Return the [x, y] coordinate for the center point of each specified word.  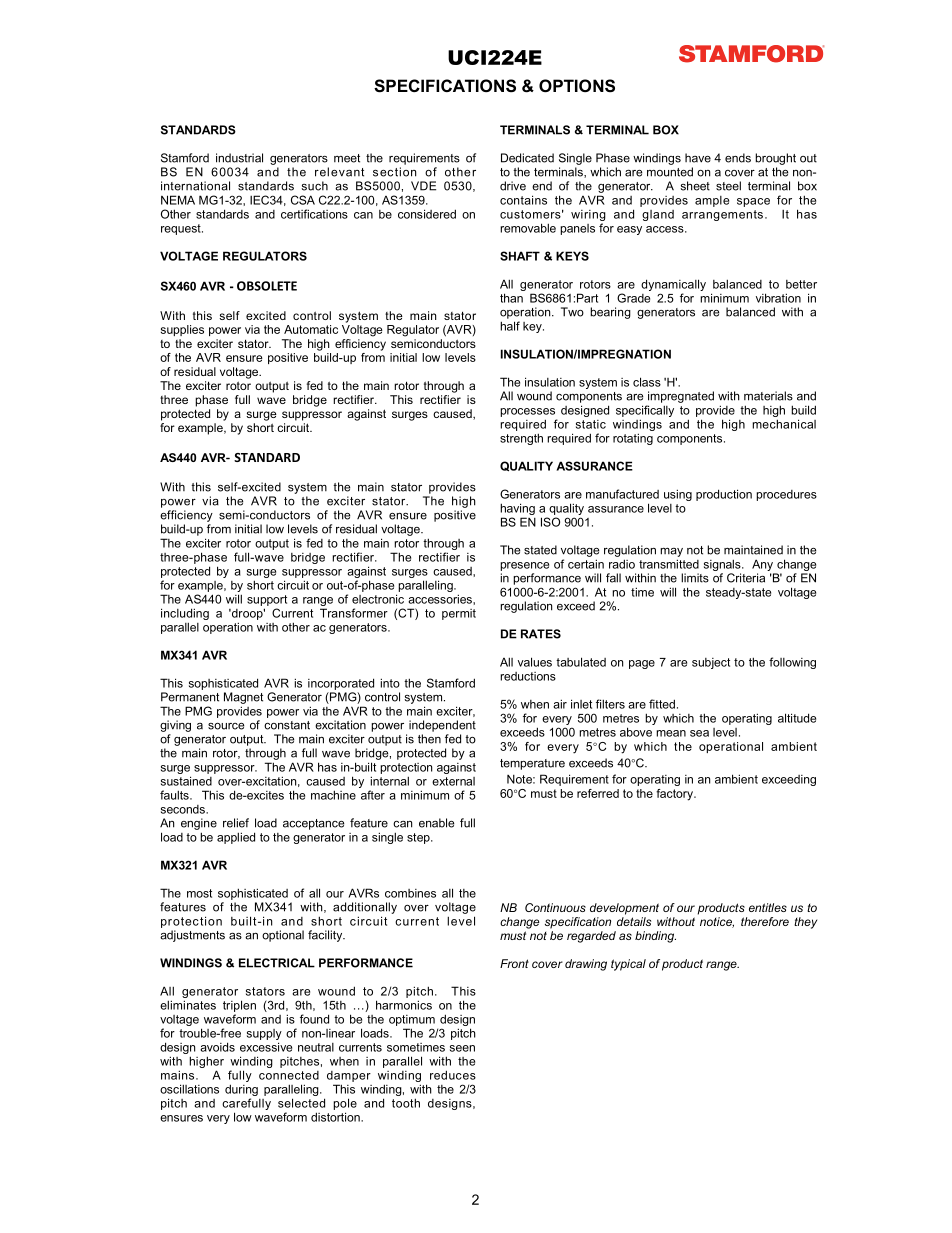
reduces [453, 1075]
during [241, 1090]
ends [738, 158]
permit [459, 614]
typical [628, 965]
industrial [239, 158]
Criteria [746, 578]
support [267, 600]
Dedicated [527, 158]
